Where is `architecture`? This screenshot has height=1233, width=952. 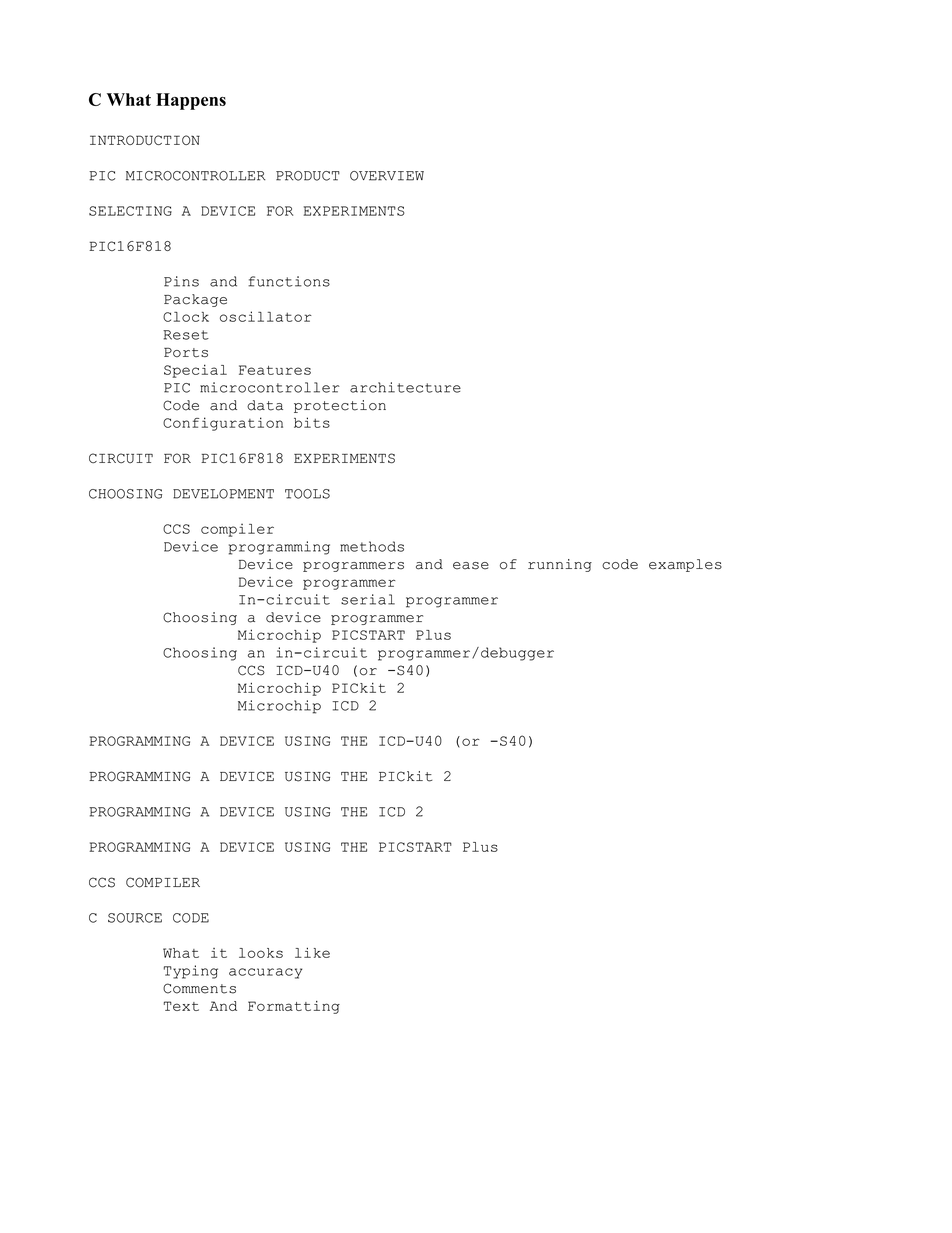 architecture is located at coordinates (405, 387).
